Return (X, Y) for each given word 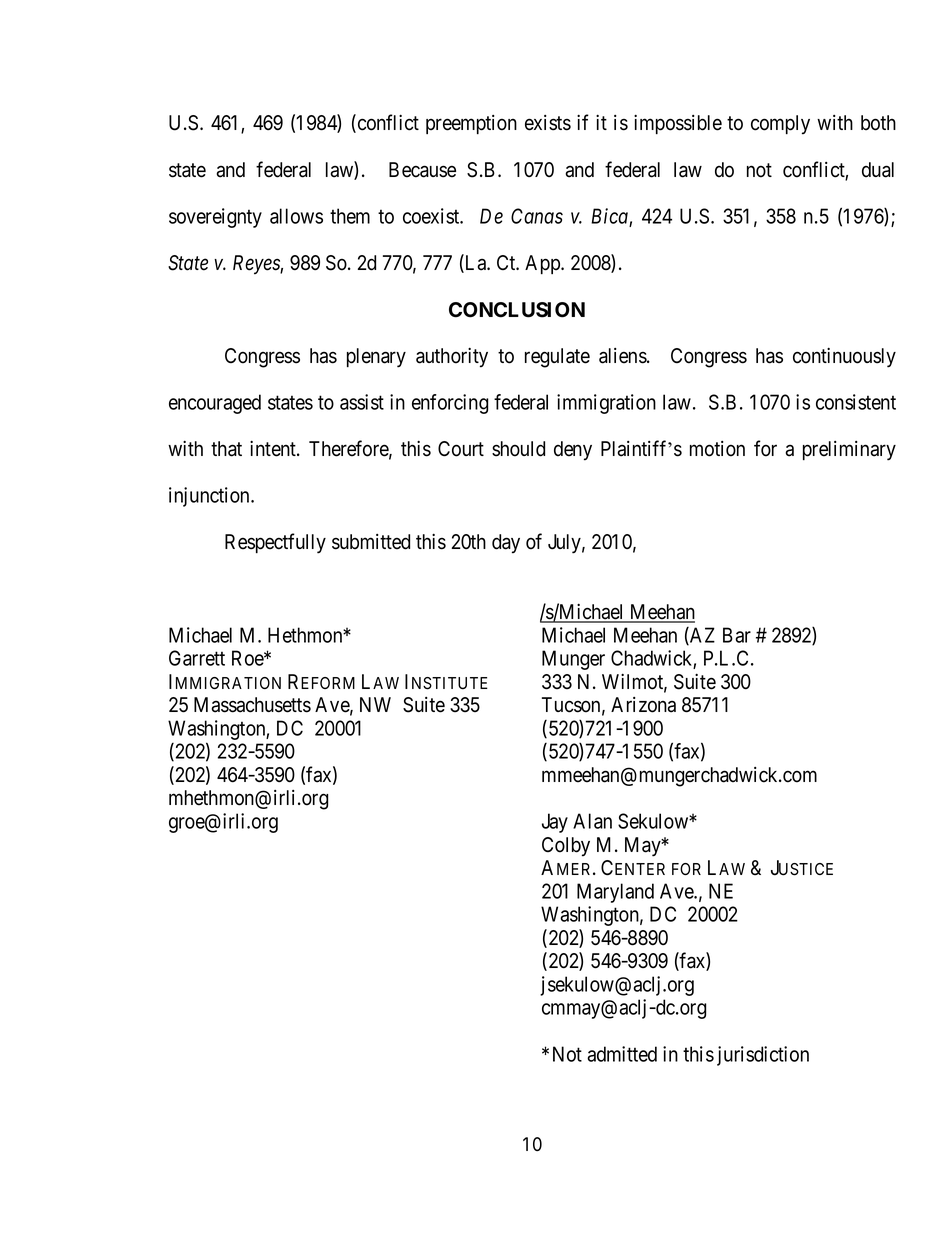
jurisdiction (763, 1056)
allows (296, 216)
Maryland (615, 893)
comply (780, 125)
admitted (622, 1054)
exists (548, 123)
